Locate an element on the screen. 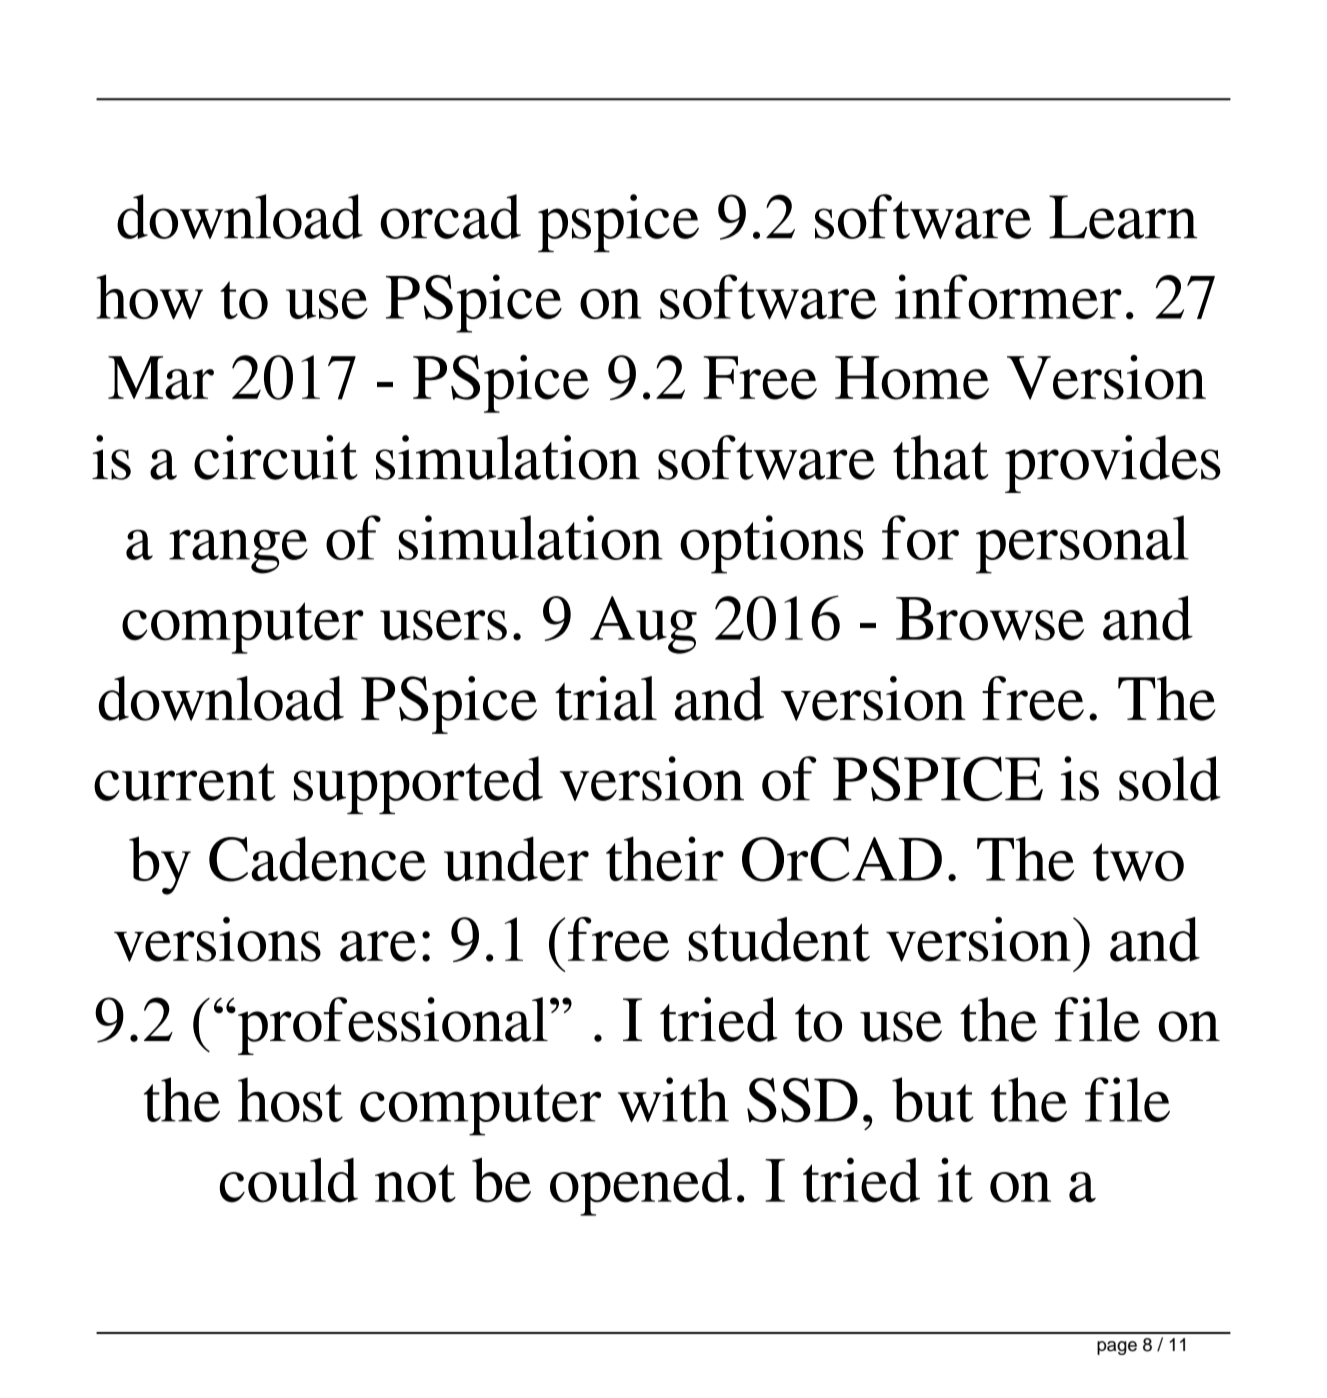 The height and width of the screenshot is (1398, 1327). page is located at coordinates (1117, 1348).
